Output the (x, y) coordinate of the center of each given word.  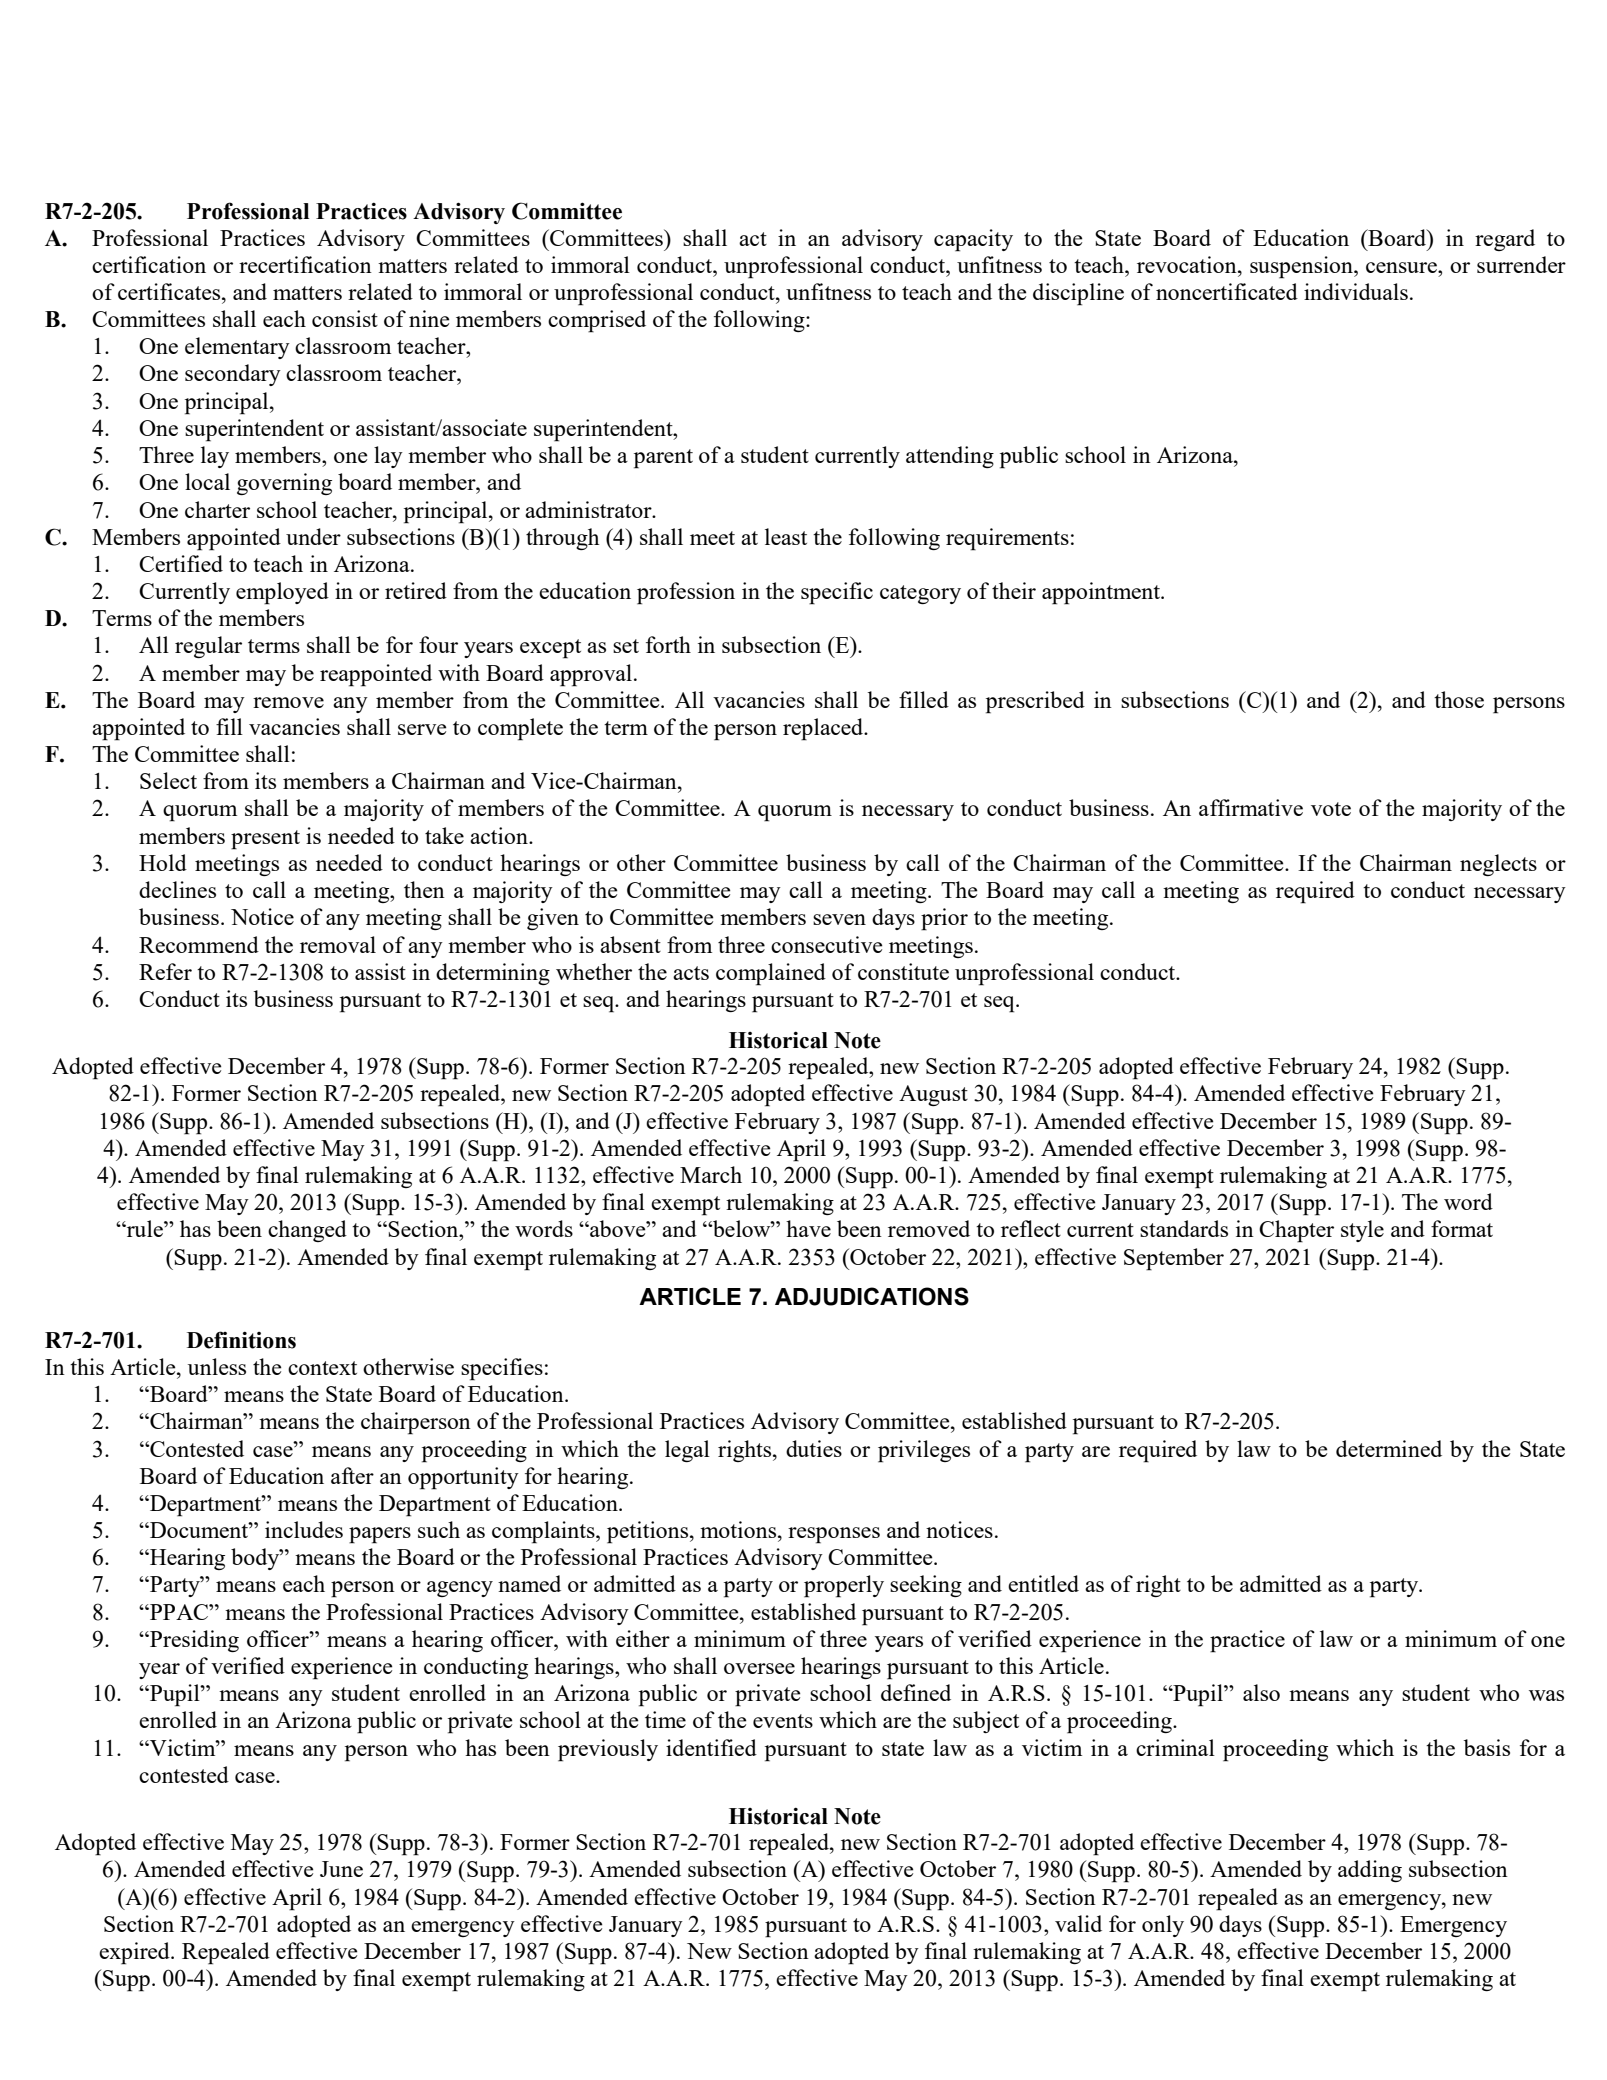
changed (307, 1231)
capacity (973, 240)
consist (345, 318)
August (933, 1095)
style (1362, 1231)
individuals (1356, 291)
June (341, 1869)
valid (1078, 1923)
